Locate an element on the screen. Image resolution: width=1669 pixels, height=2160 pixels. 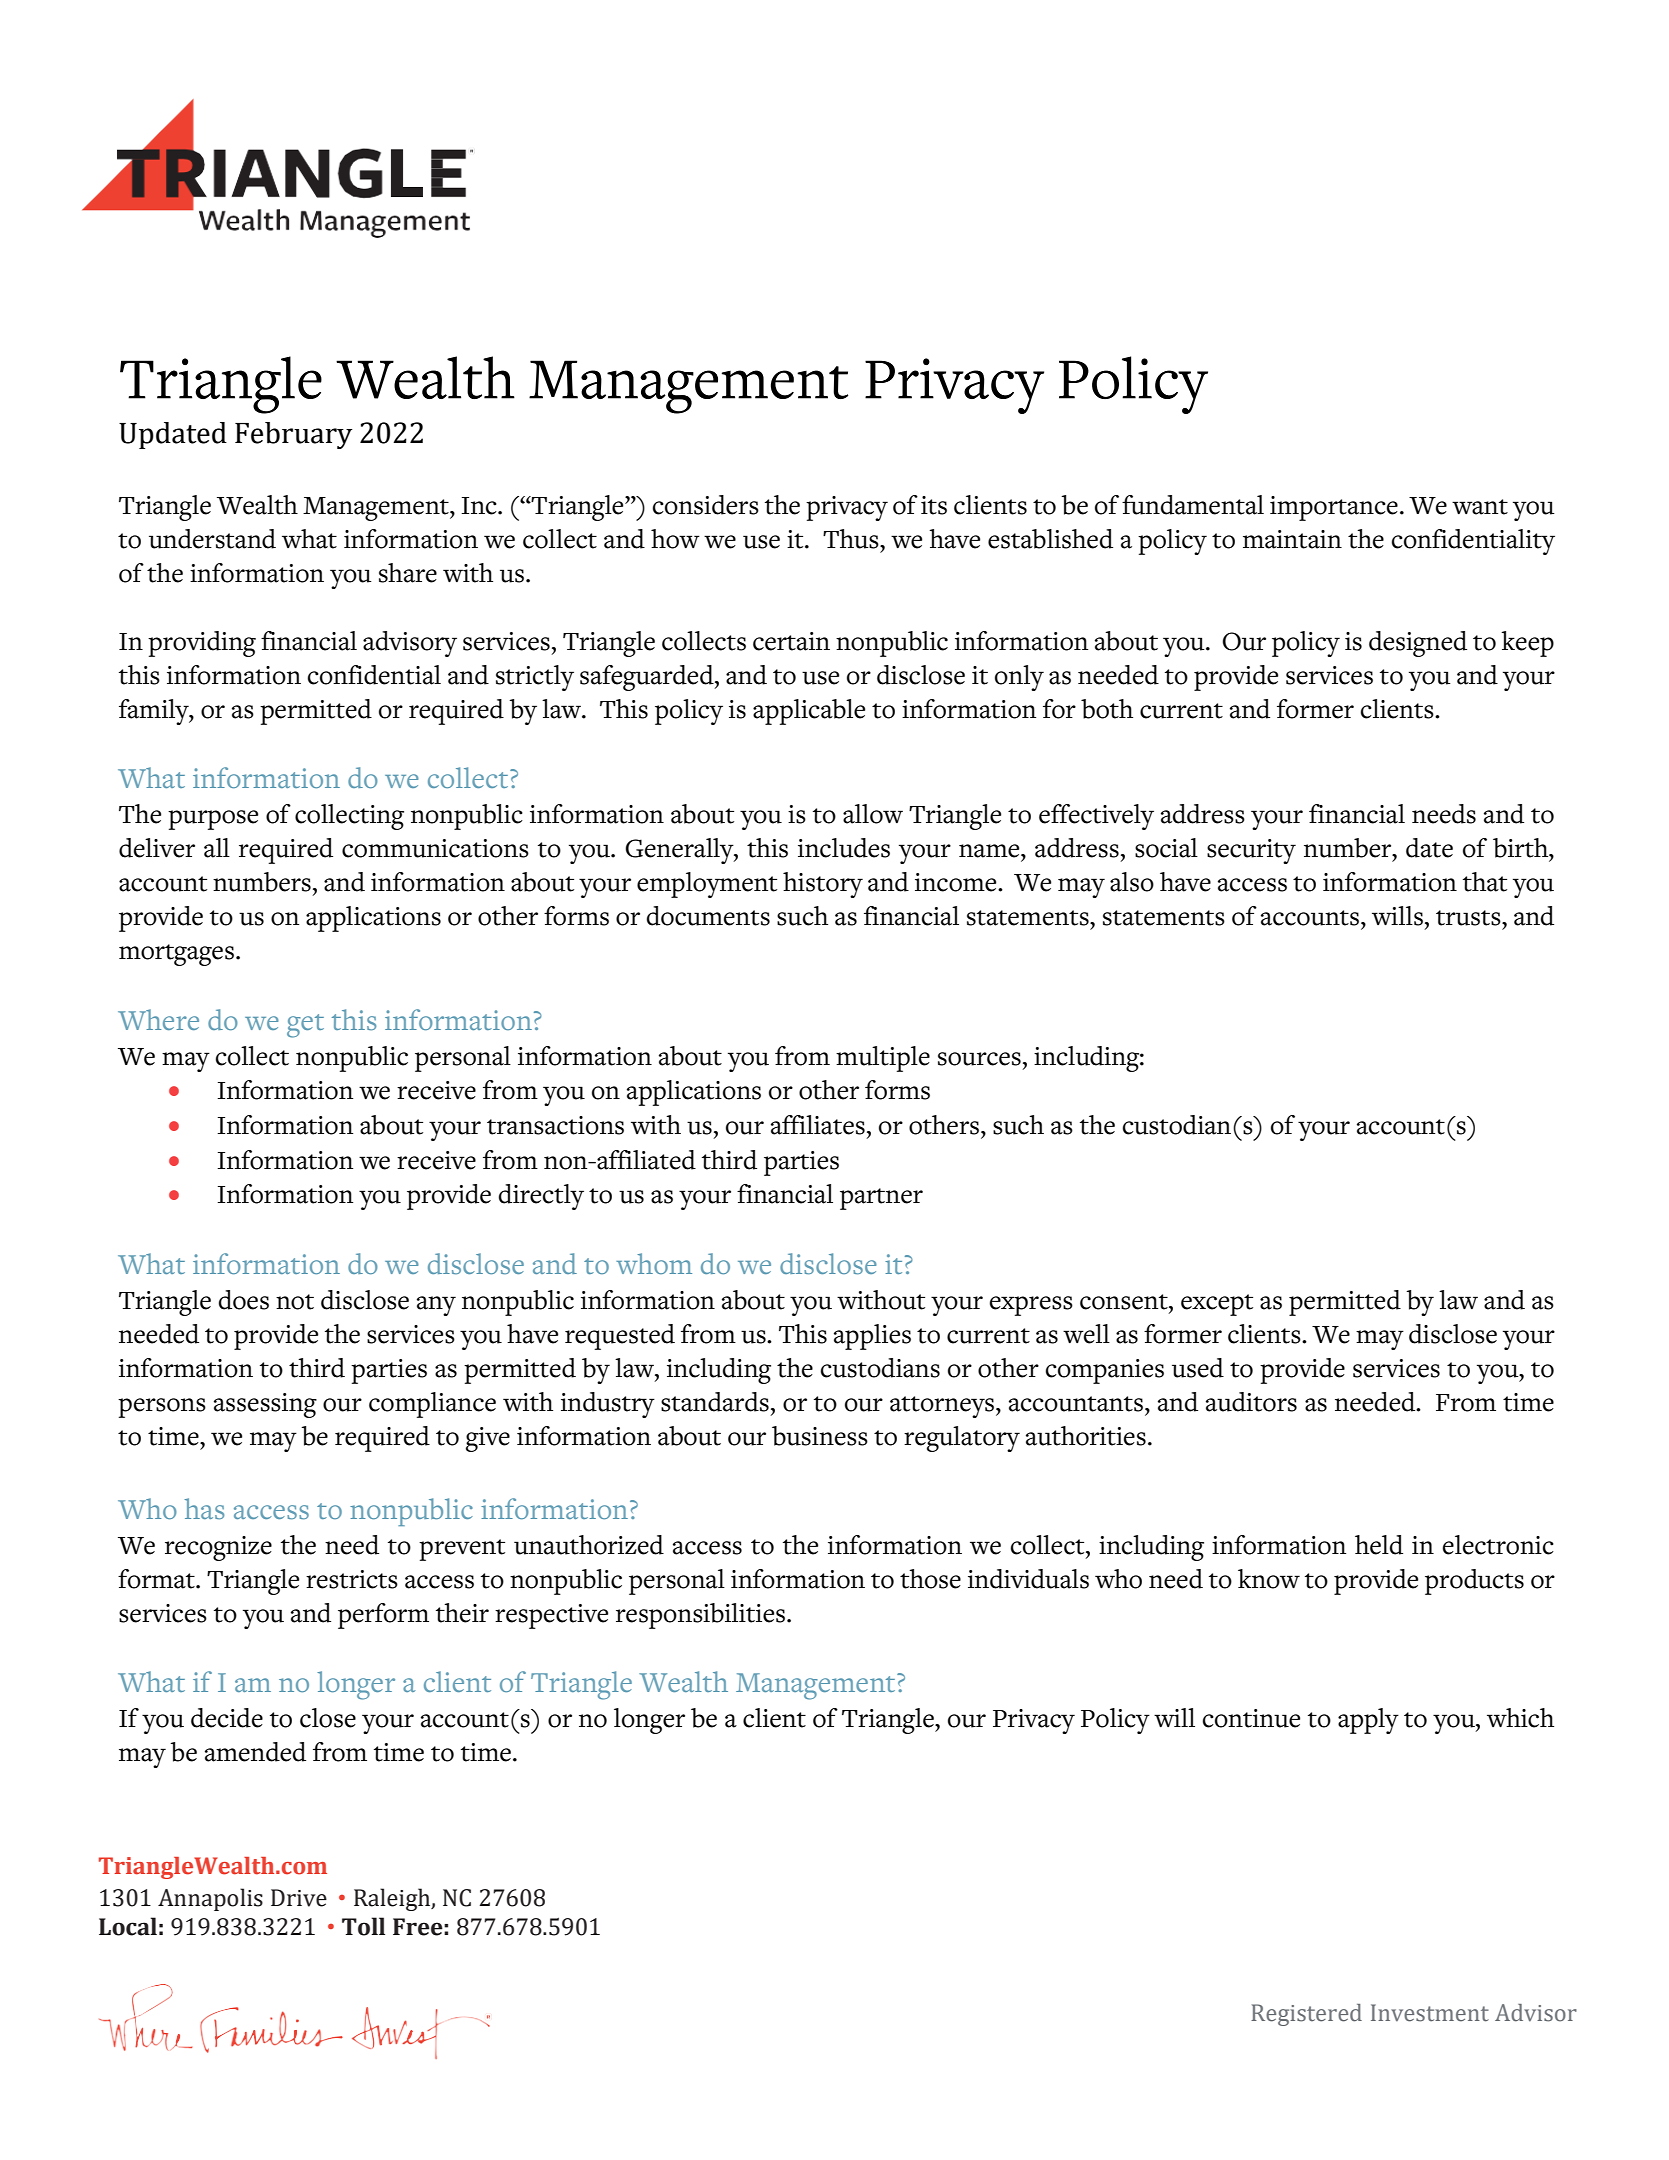
understand is located at coordinates (212, 539).
